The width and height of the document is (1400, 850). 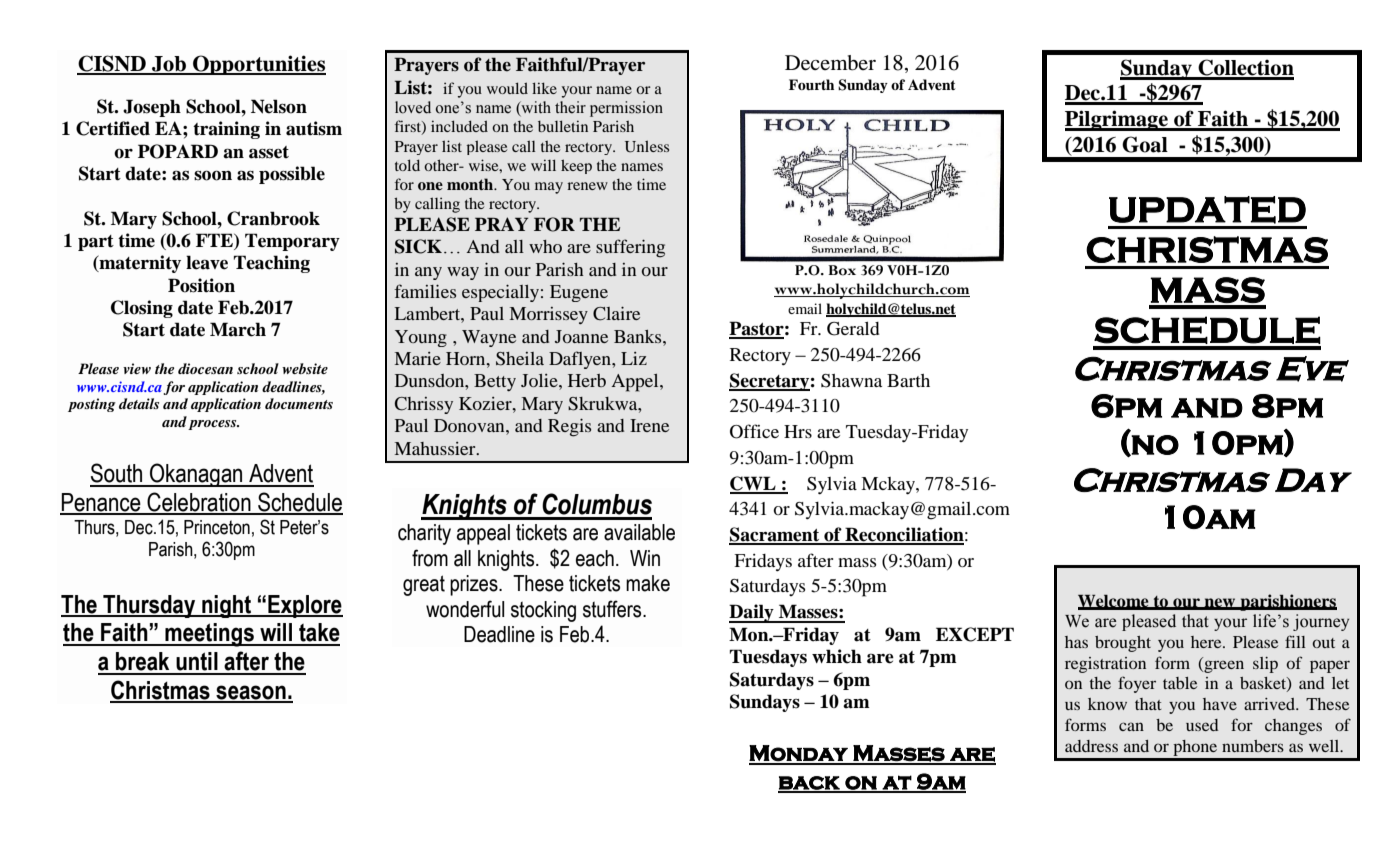 I want to click on process, so click(x=213, y=425).
